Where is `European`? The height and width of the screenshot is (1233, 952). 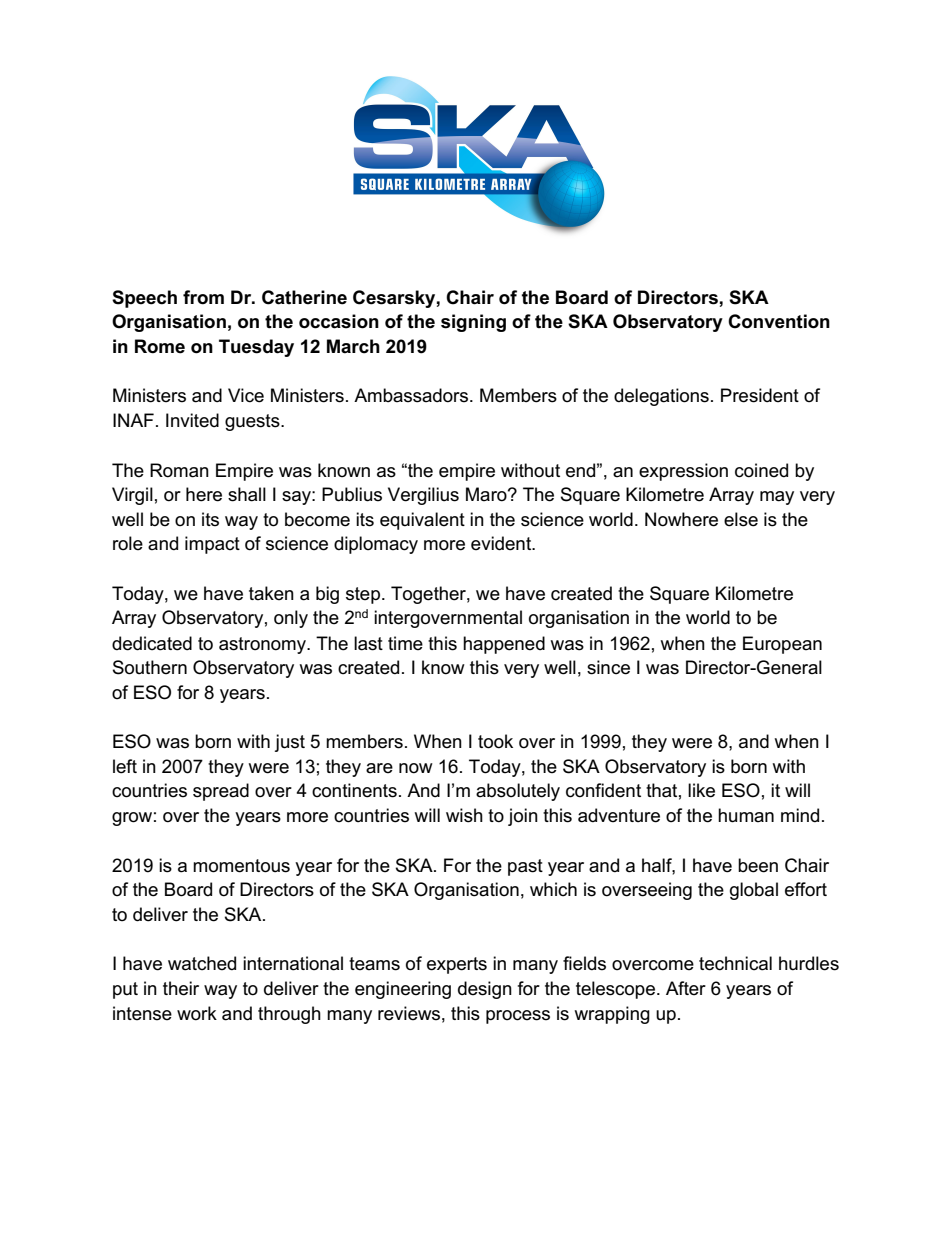
European is located at coordinates (782, 645).
